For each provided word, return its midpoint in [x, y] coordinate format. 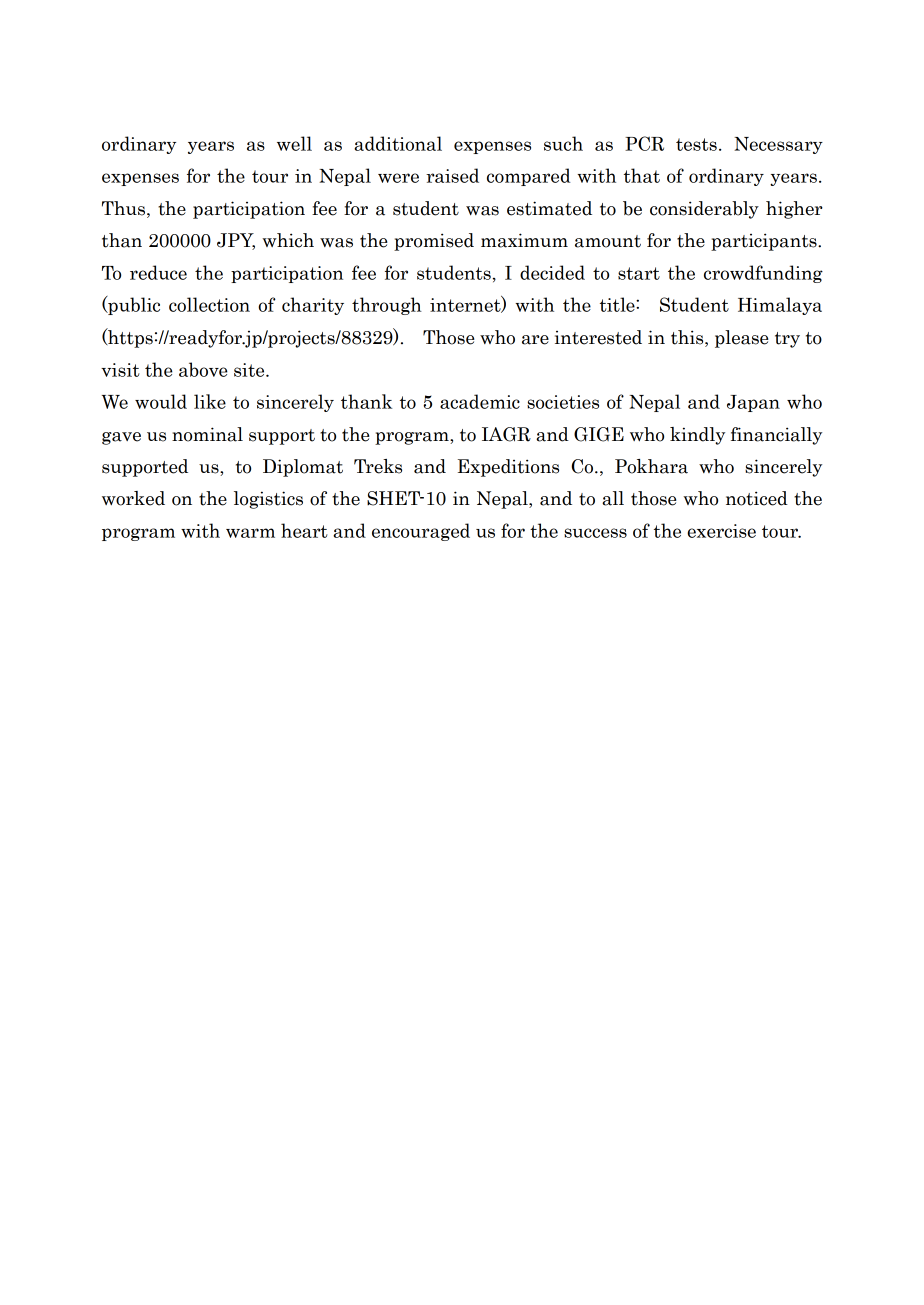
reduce [158, 272]
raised [452, 175]
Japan [753, 403]
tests [696, 144]
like [210, 401]
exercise [721, 531]
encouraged [421, 532]
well [294, 143]
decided [552, 272]
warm [250, 533]
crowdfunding [763, 274]
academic [480, 401]
